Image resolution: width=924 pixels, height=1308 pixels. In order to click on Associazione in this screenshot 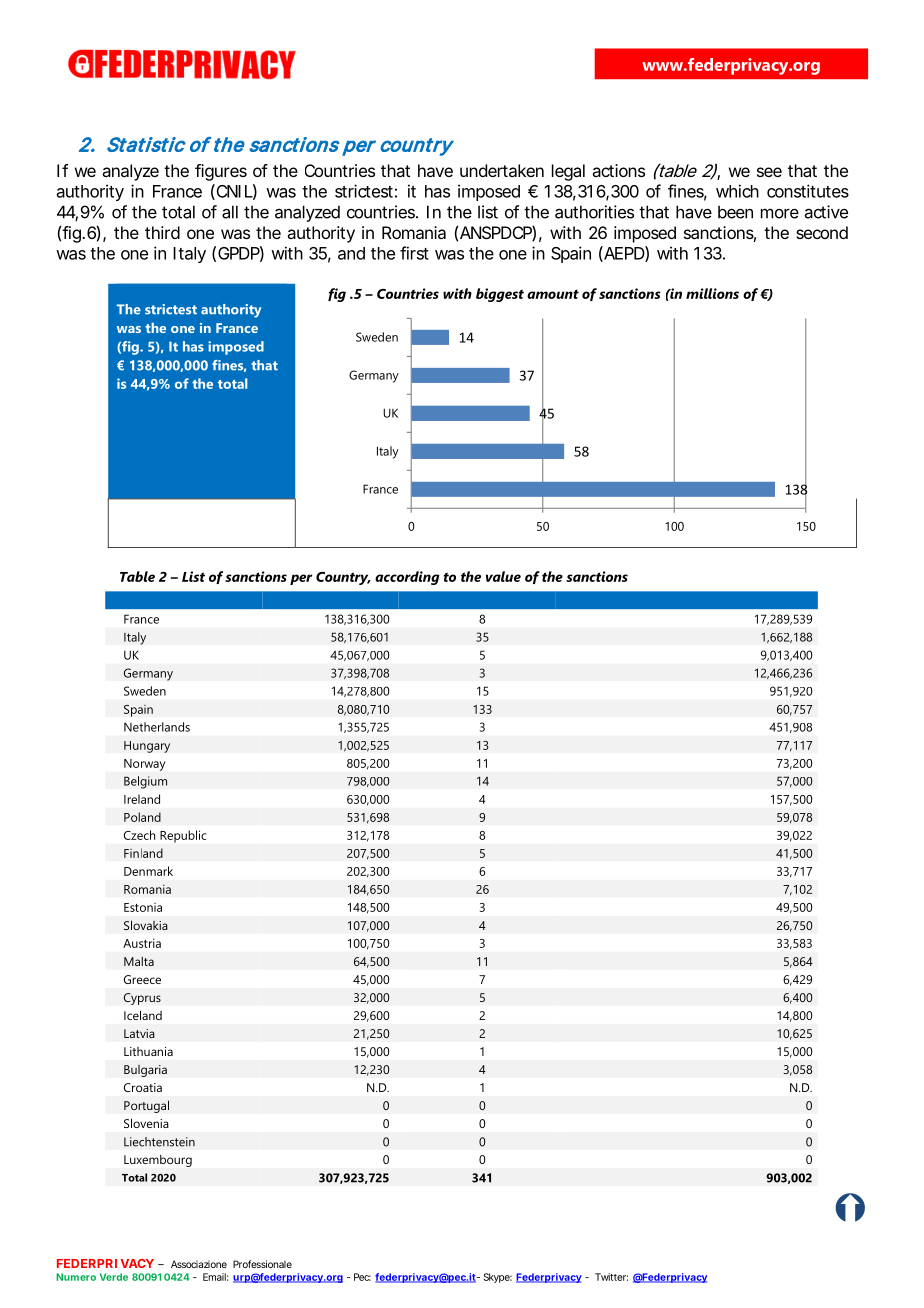, I will do `click(199, 1264)`.
